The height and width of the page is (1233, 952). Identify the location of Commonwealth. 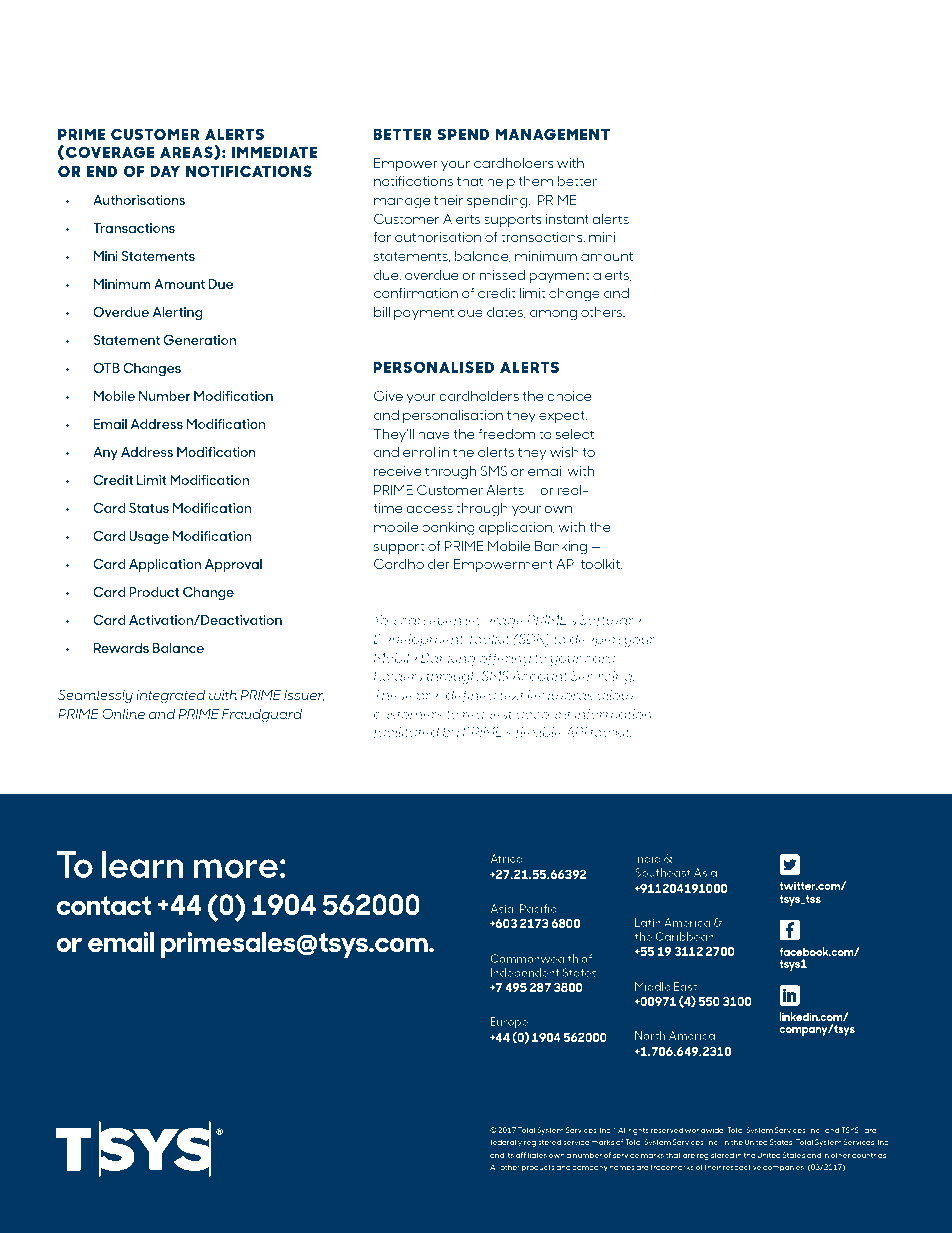
(534, 958).
